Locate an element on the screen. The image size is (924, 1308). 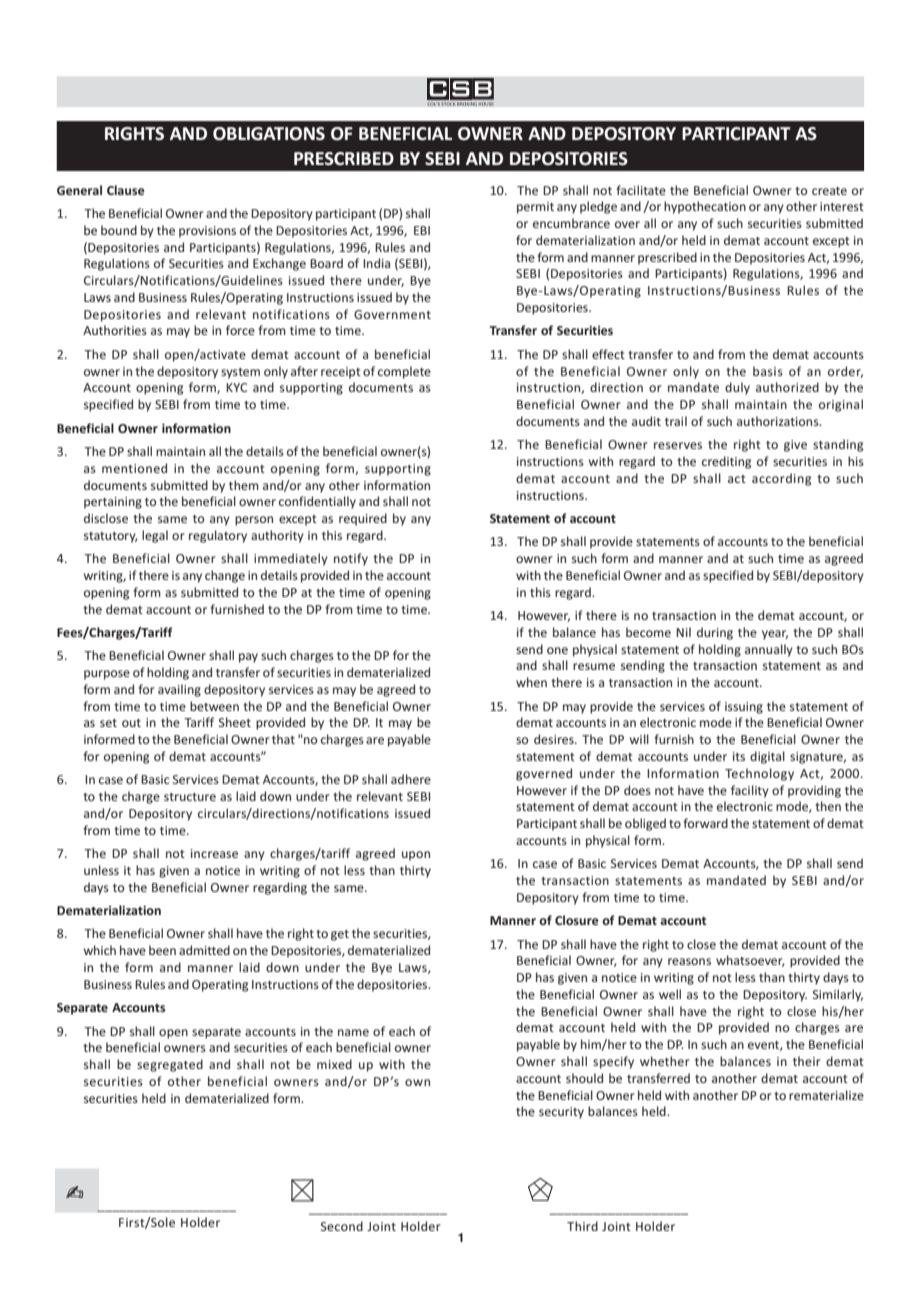
Clause is located at coordinates (126, 190).
